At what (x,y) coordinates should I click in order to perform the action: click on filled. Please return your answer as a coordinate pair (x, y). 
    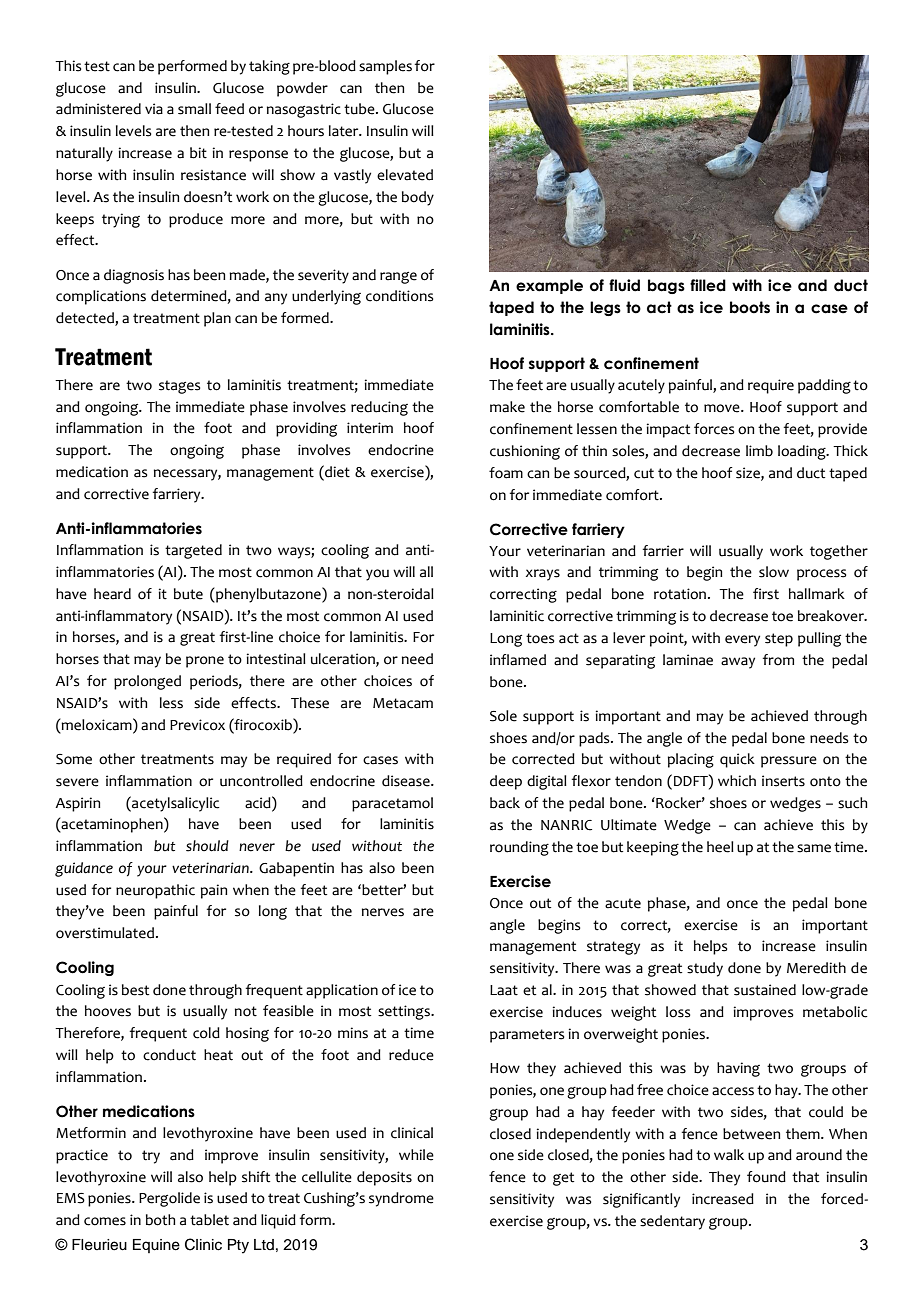
    Looking at the image, I should click on (708, 285).
